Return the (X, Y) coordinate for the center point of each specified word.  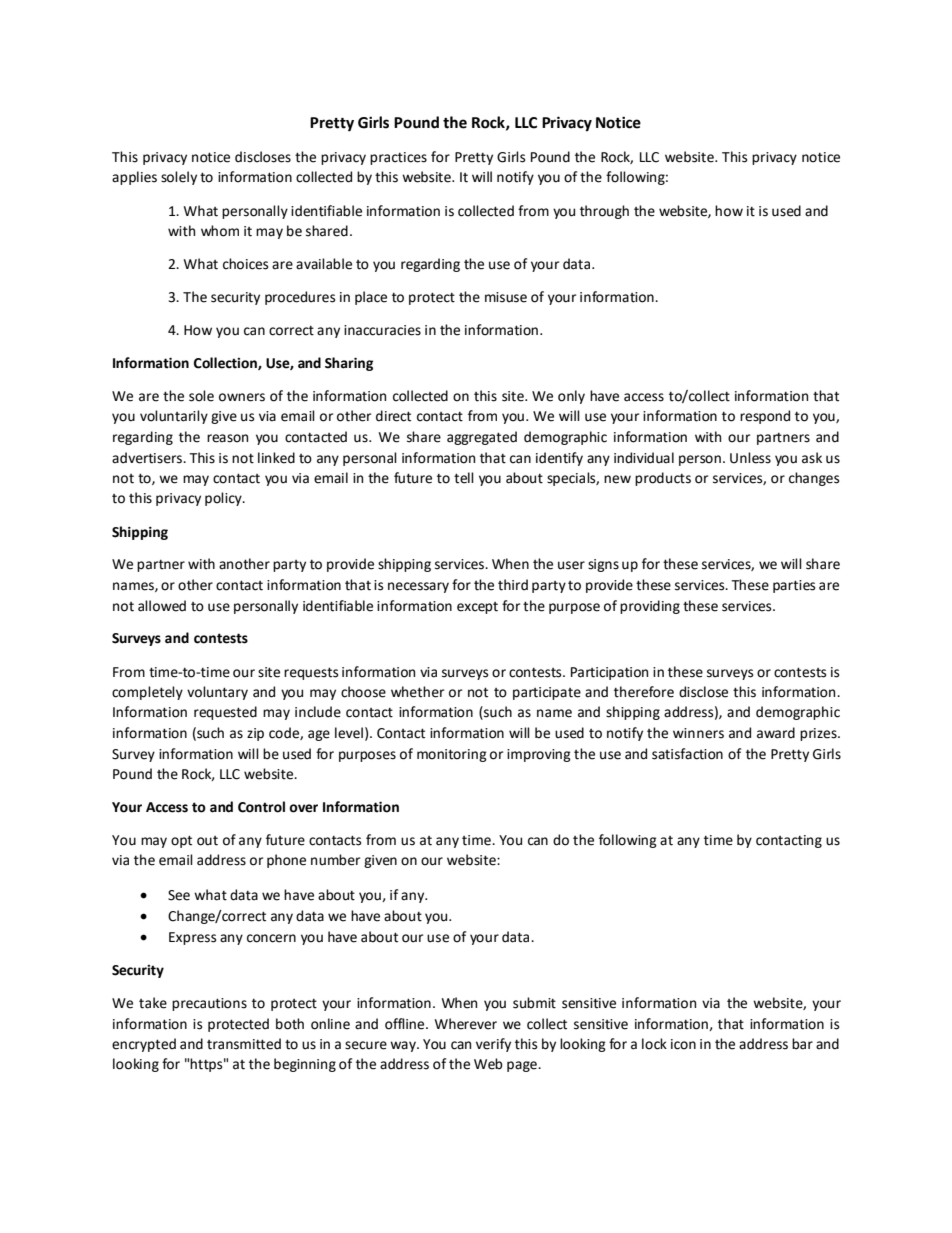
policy (224, 499)
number (335, 860)
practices (398, 158)
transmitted (244, 1044)
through (604, 212)
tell (464, 478)
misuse (506, 297)
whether (417, 692)
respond (765, 417)
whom (220, 231)
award (776, 733)
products (663, 479)
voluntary (217, 693)
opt (181, 841)
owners (242, 397)
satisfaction (687, 754)
